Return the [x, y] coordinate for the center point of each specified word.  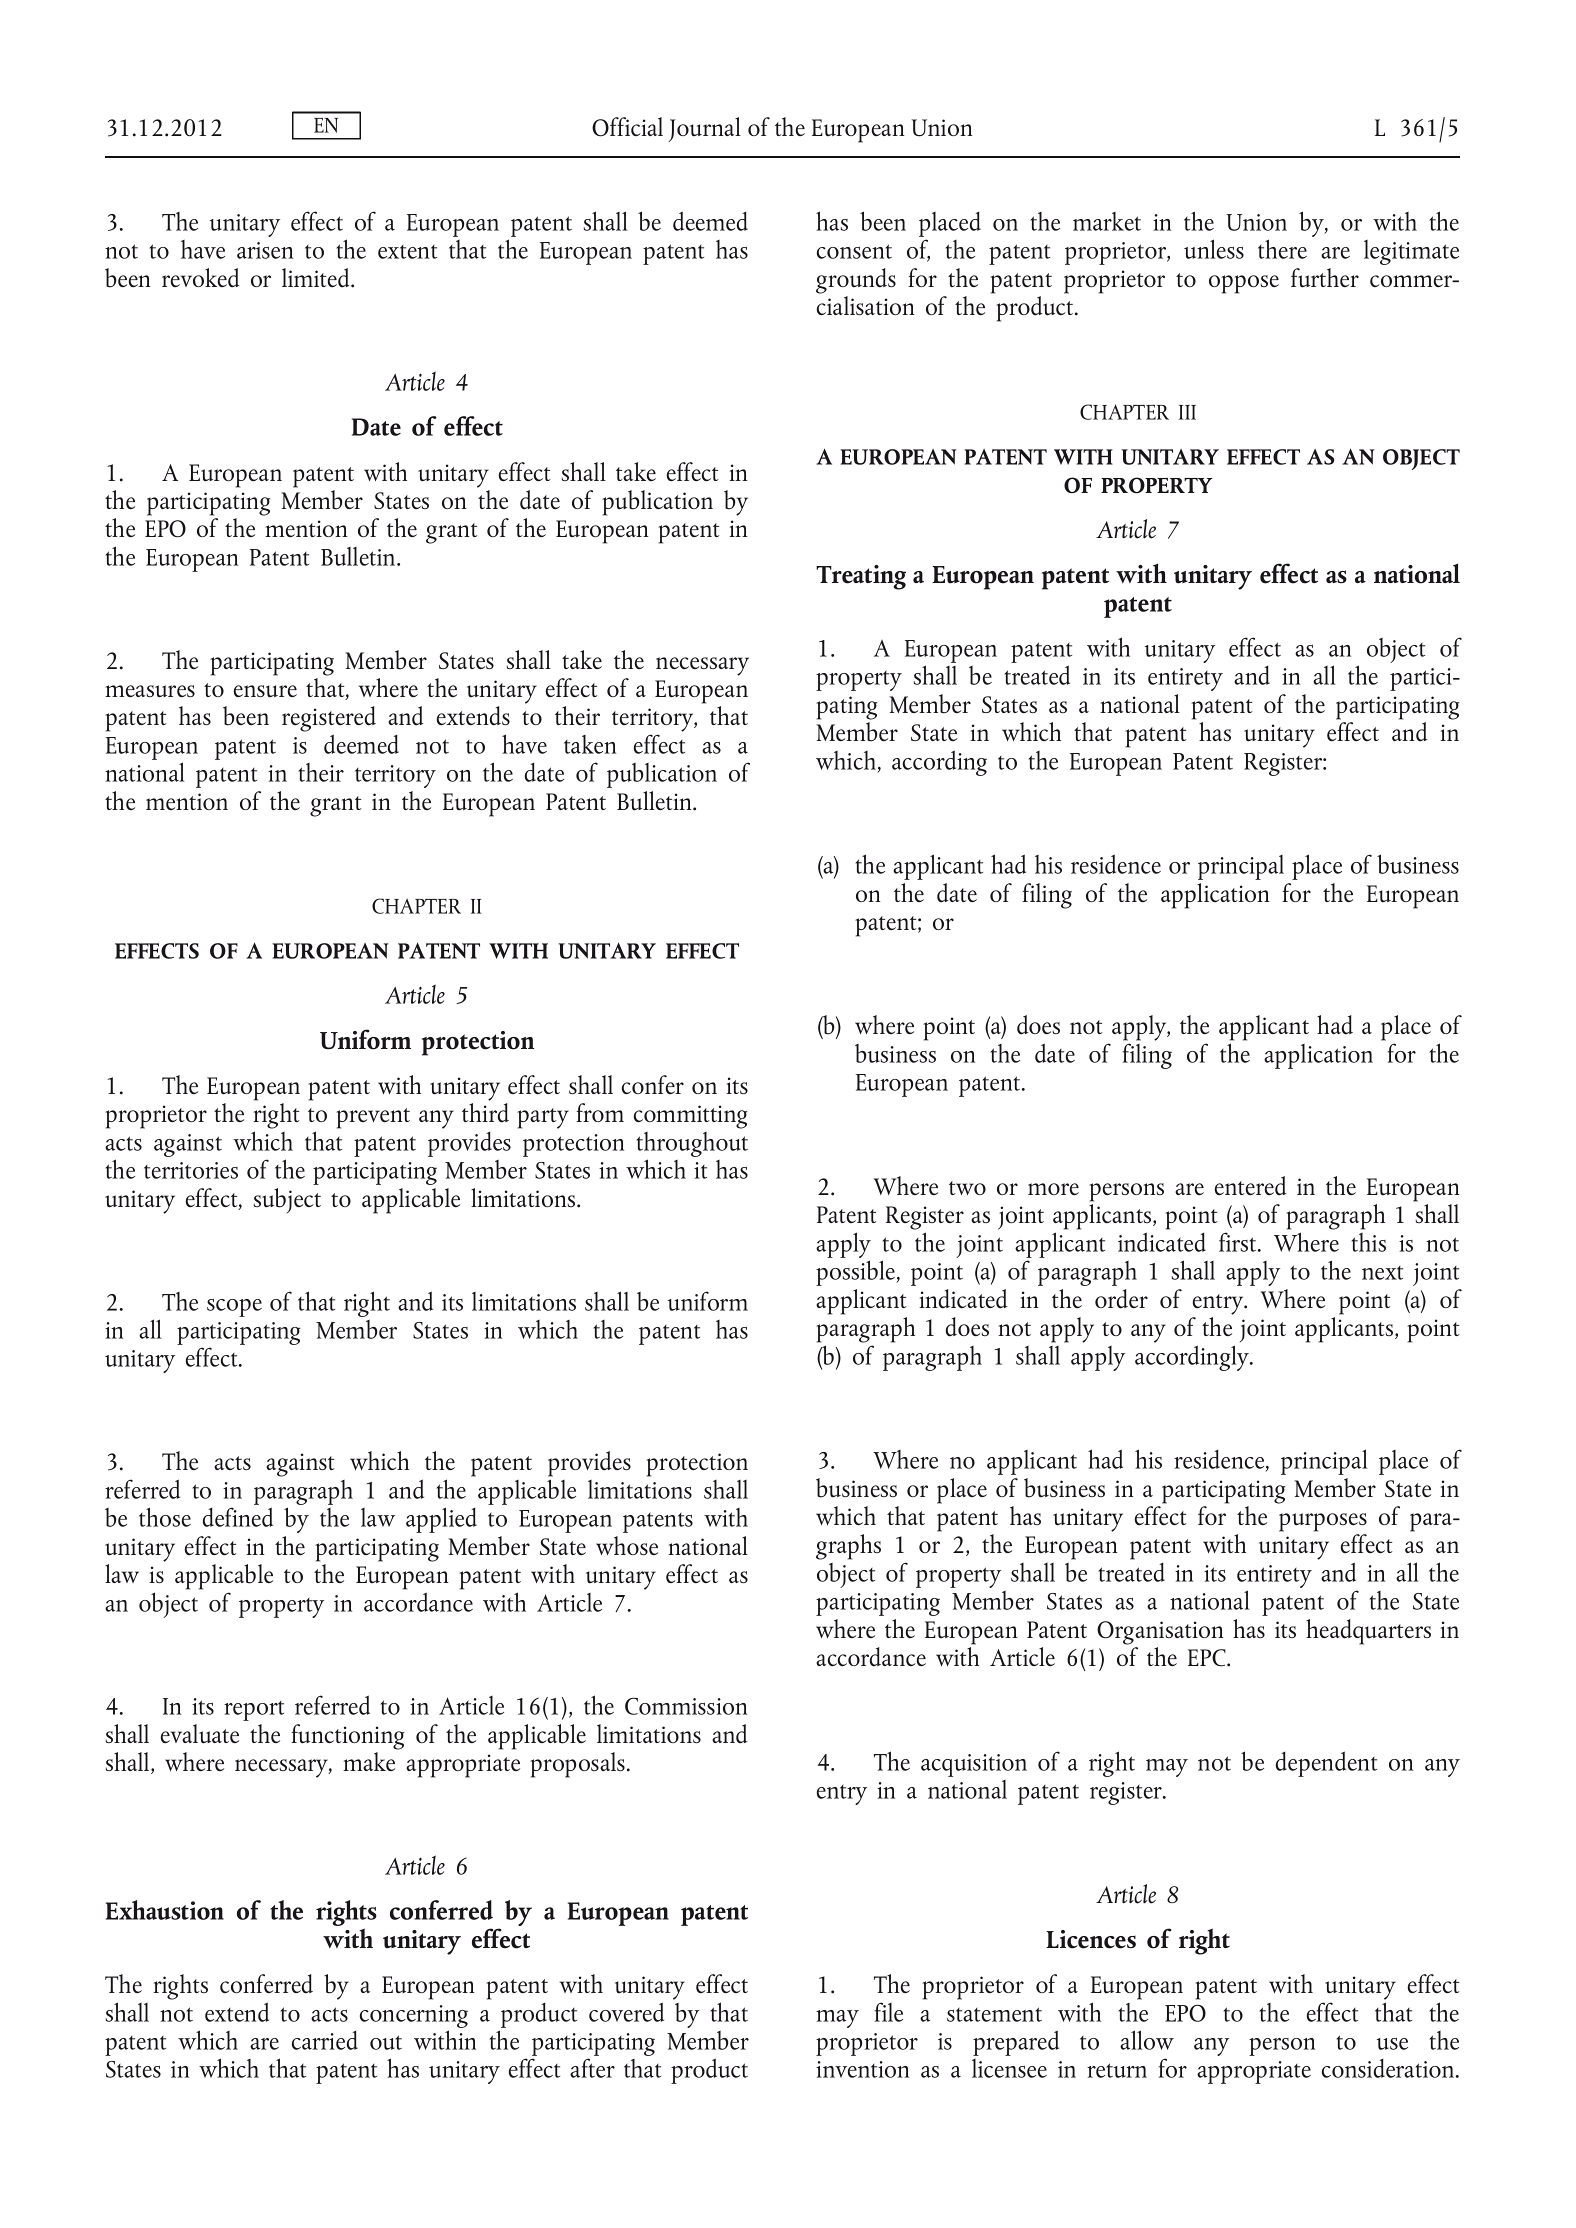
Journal [705, 129]
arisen [265, 250]
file [889, 2012]
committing [690, 1117]
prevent [373, 1118]
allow [1147, 2040]
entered [1250, 1186]
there [1282, 249]
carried [325, 2040]
